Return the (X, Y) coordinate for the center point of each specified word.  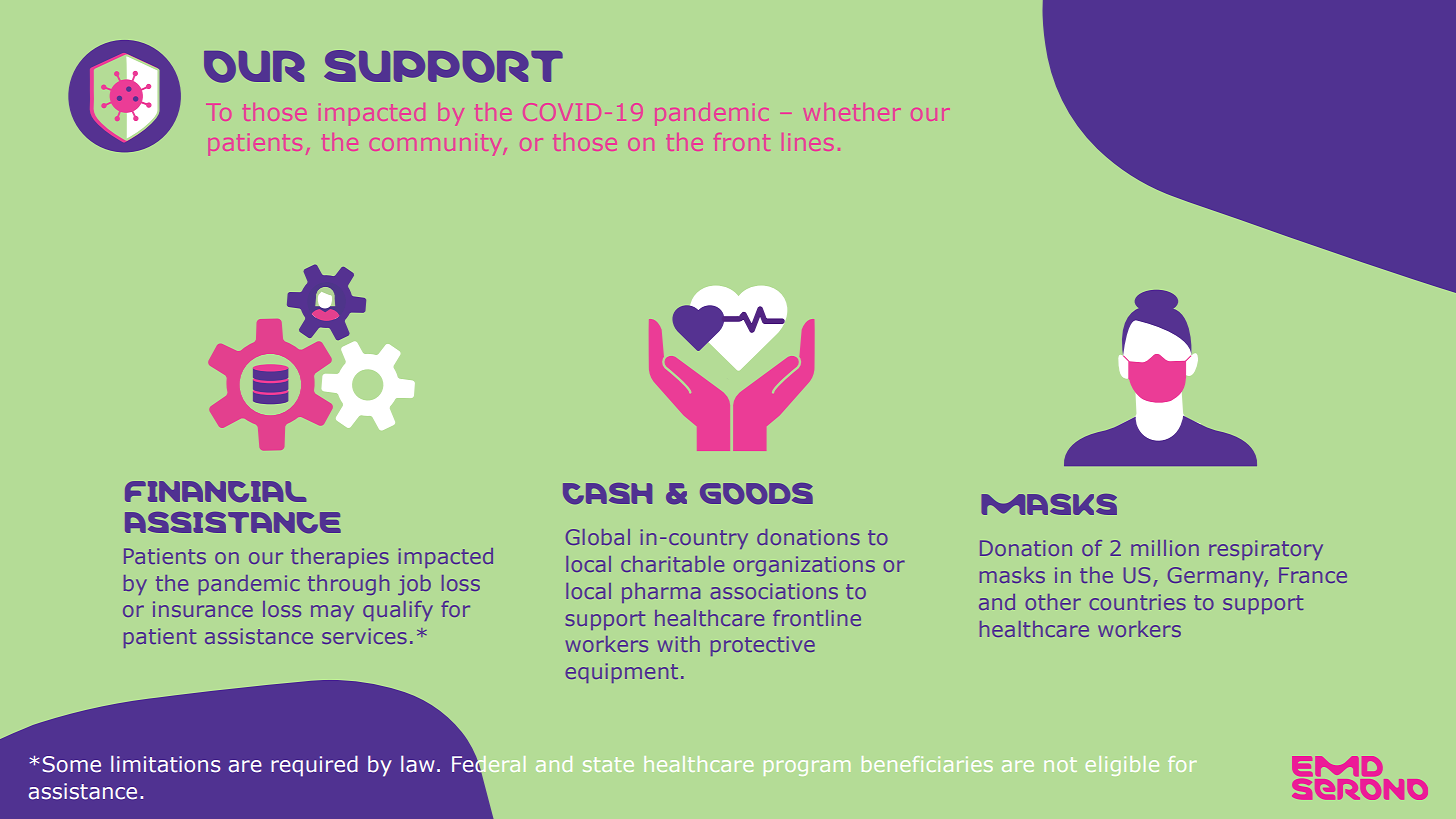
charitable (672, 564)
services (364, 636)
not (1060, 764)
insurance (203, 609)
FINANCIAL (215, 491)
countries (1138, 602)
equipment (622, 673)
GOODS (756, 493)
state (608, 764)
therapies (340, 558)
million (1165, 548)
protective (763, 646)
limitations (166, 764)
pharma (661, 593)
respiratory (1266, 550)
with (679, 644)
